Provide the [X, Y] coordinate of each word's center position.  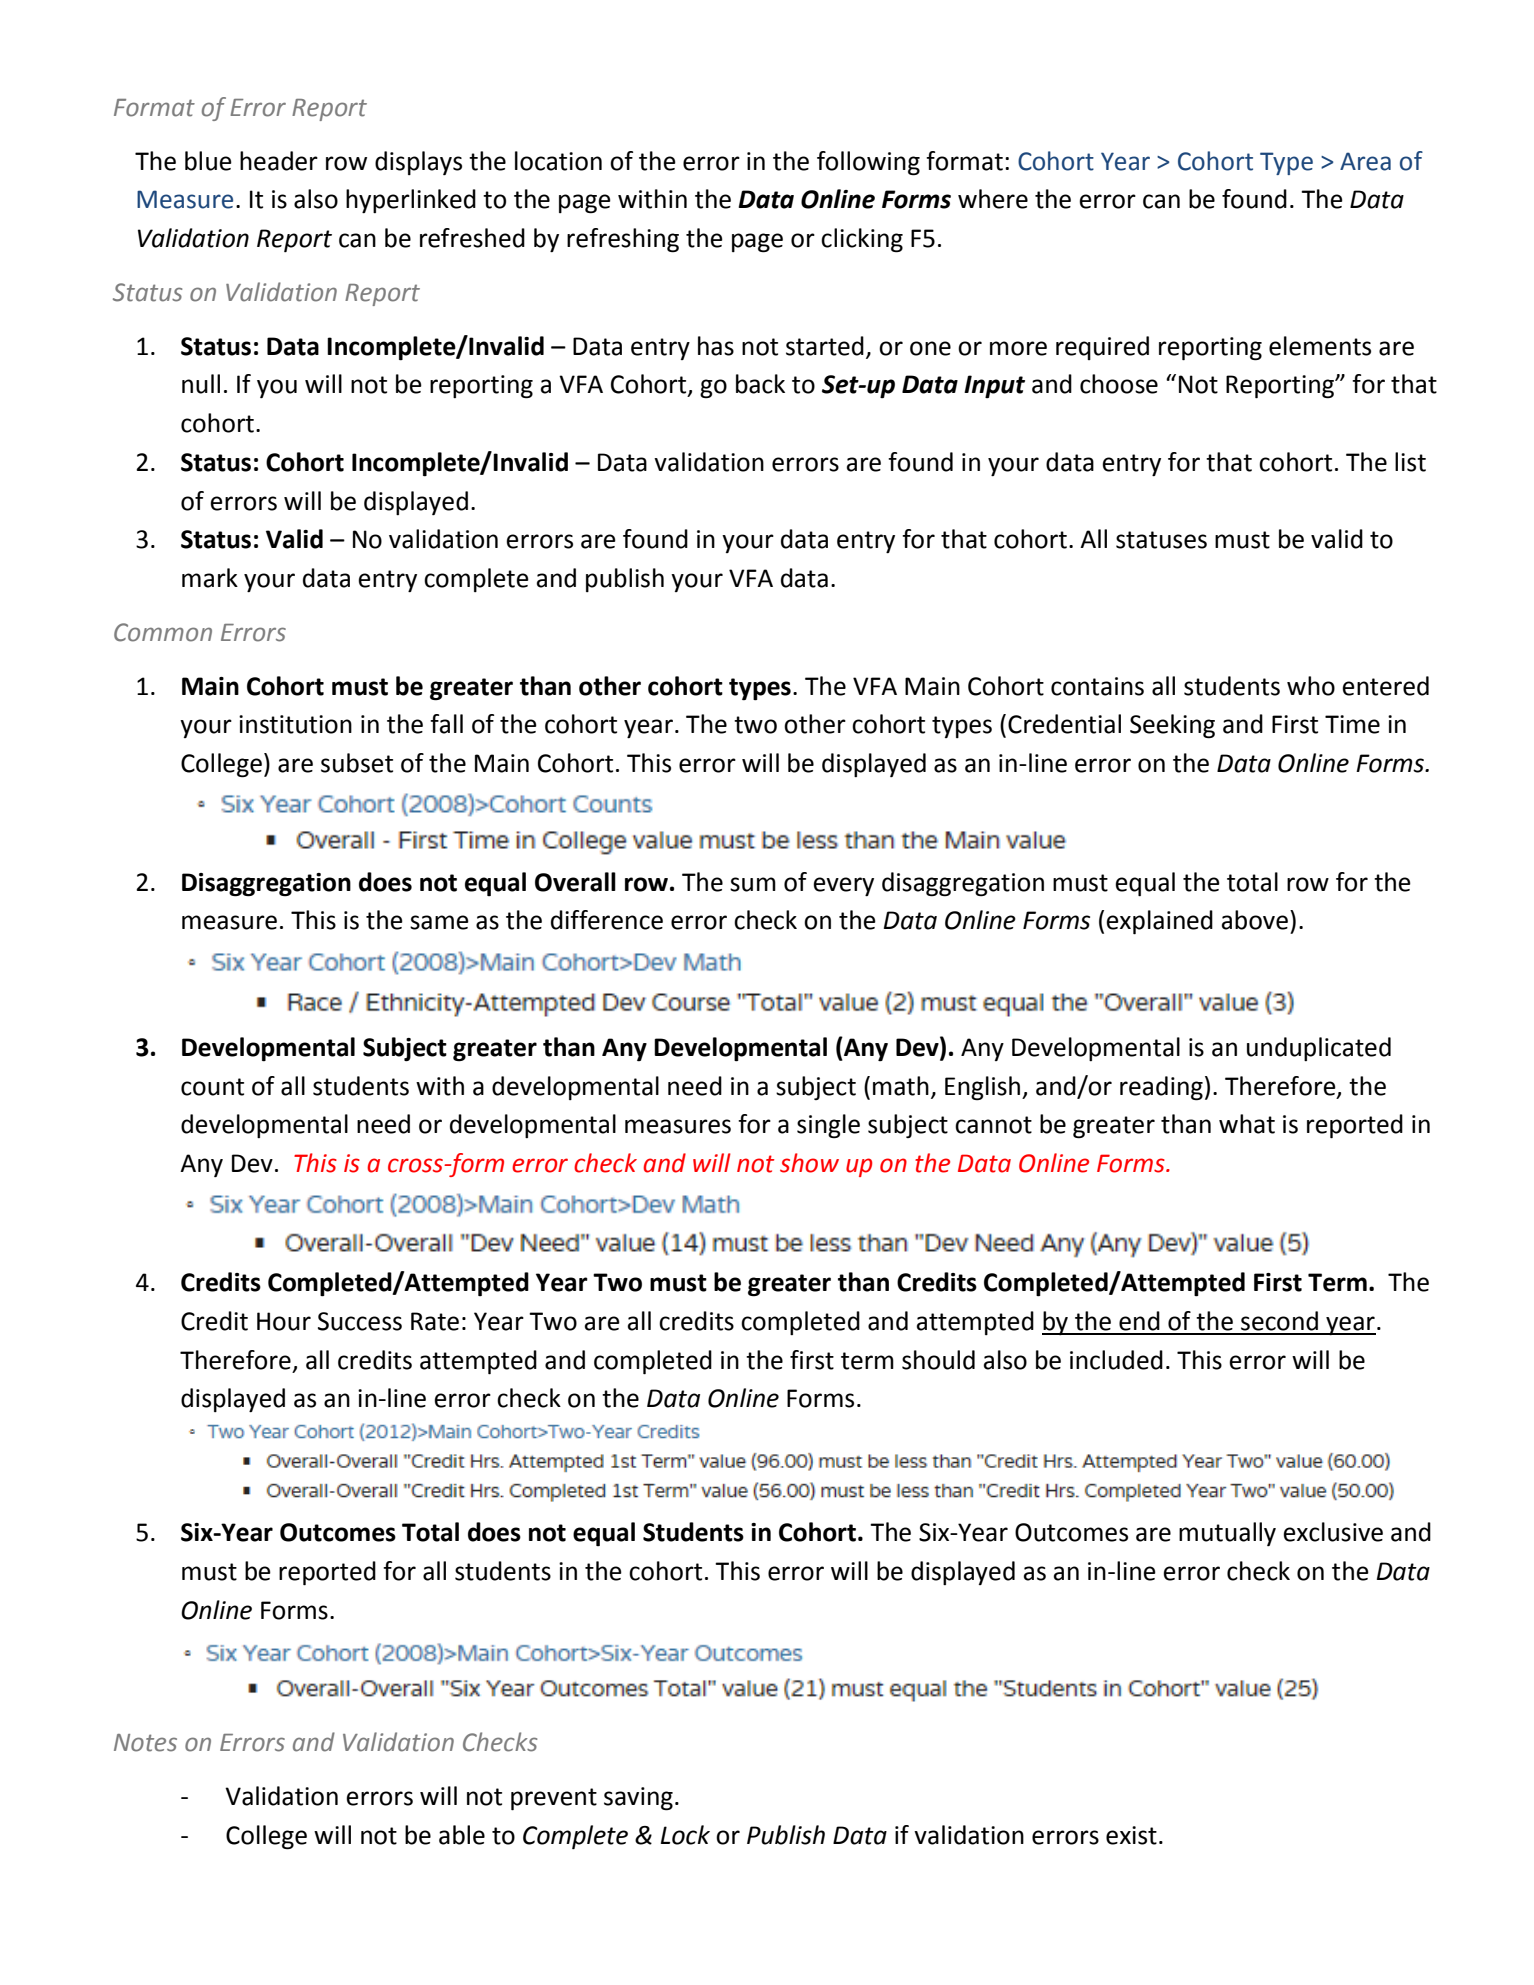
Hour [284, 1321]
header [279, 161]
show [809, 1163]
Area [1365, 161]
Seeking [1172, 726]
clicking [862, 240]
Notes [145, 1743]
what [1247, 1124]
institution [295, 724]
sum [753, 884]
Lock [685, 1835]
